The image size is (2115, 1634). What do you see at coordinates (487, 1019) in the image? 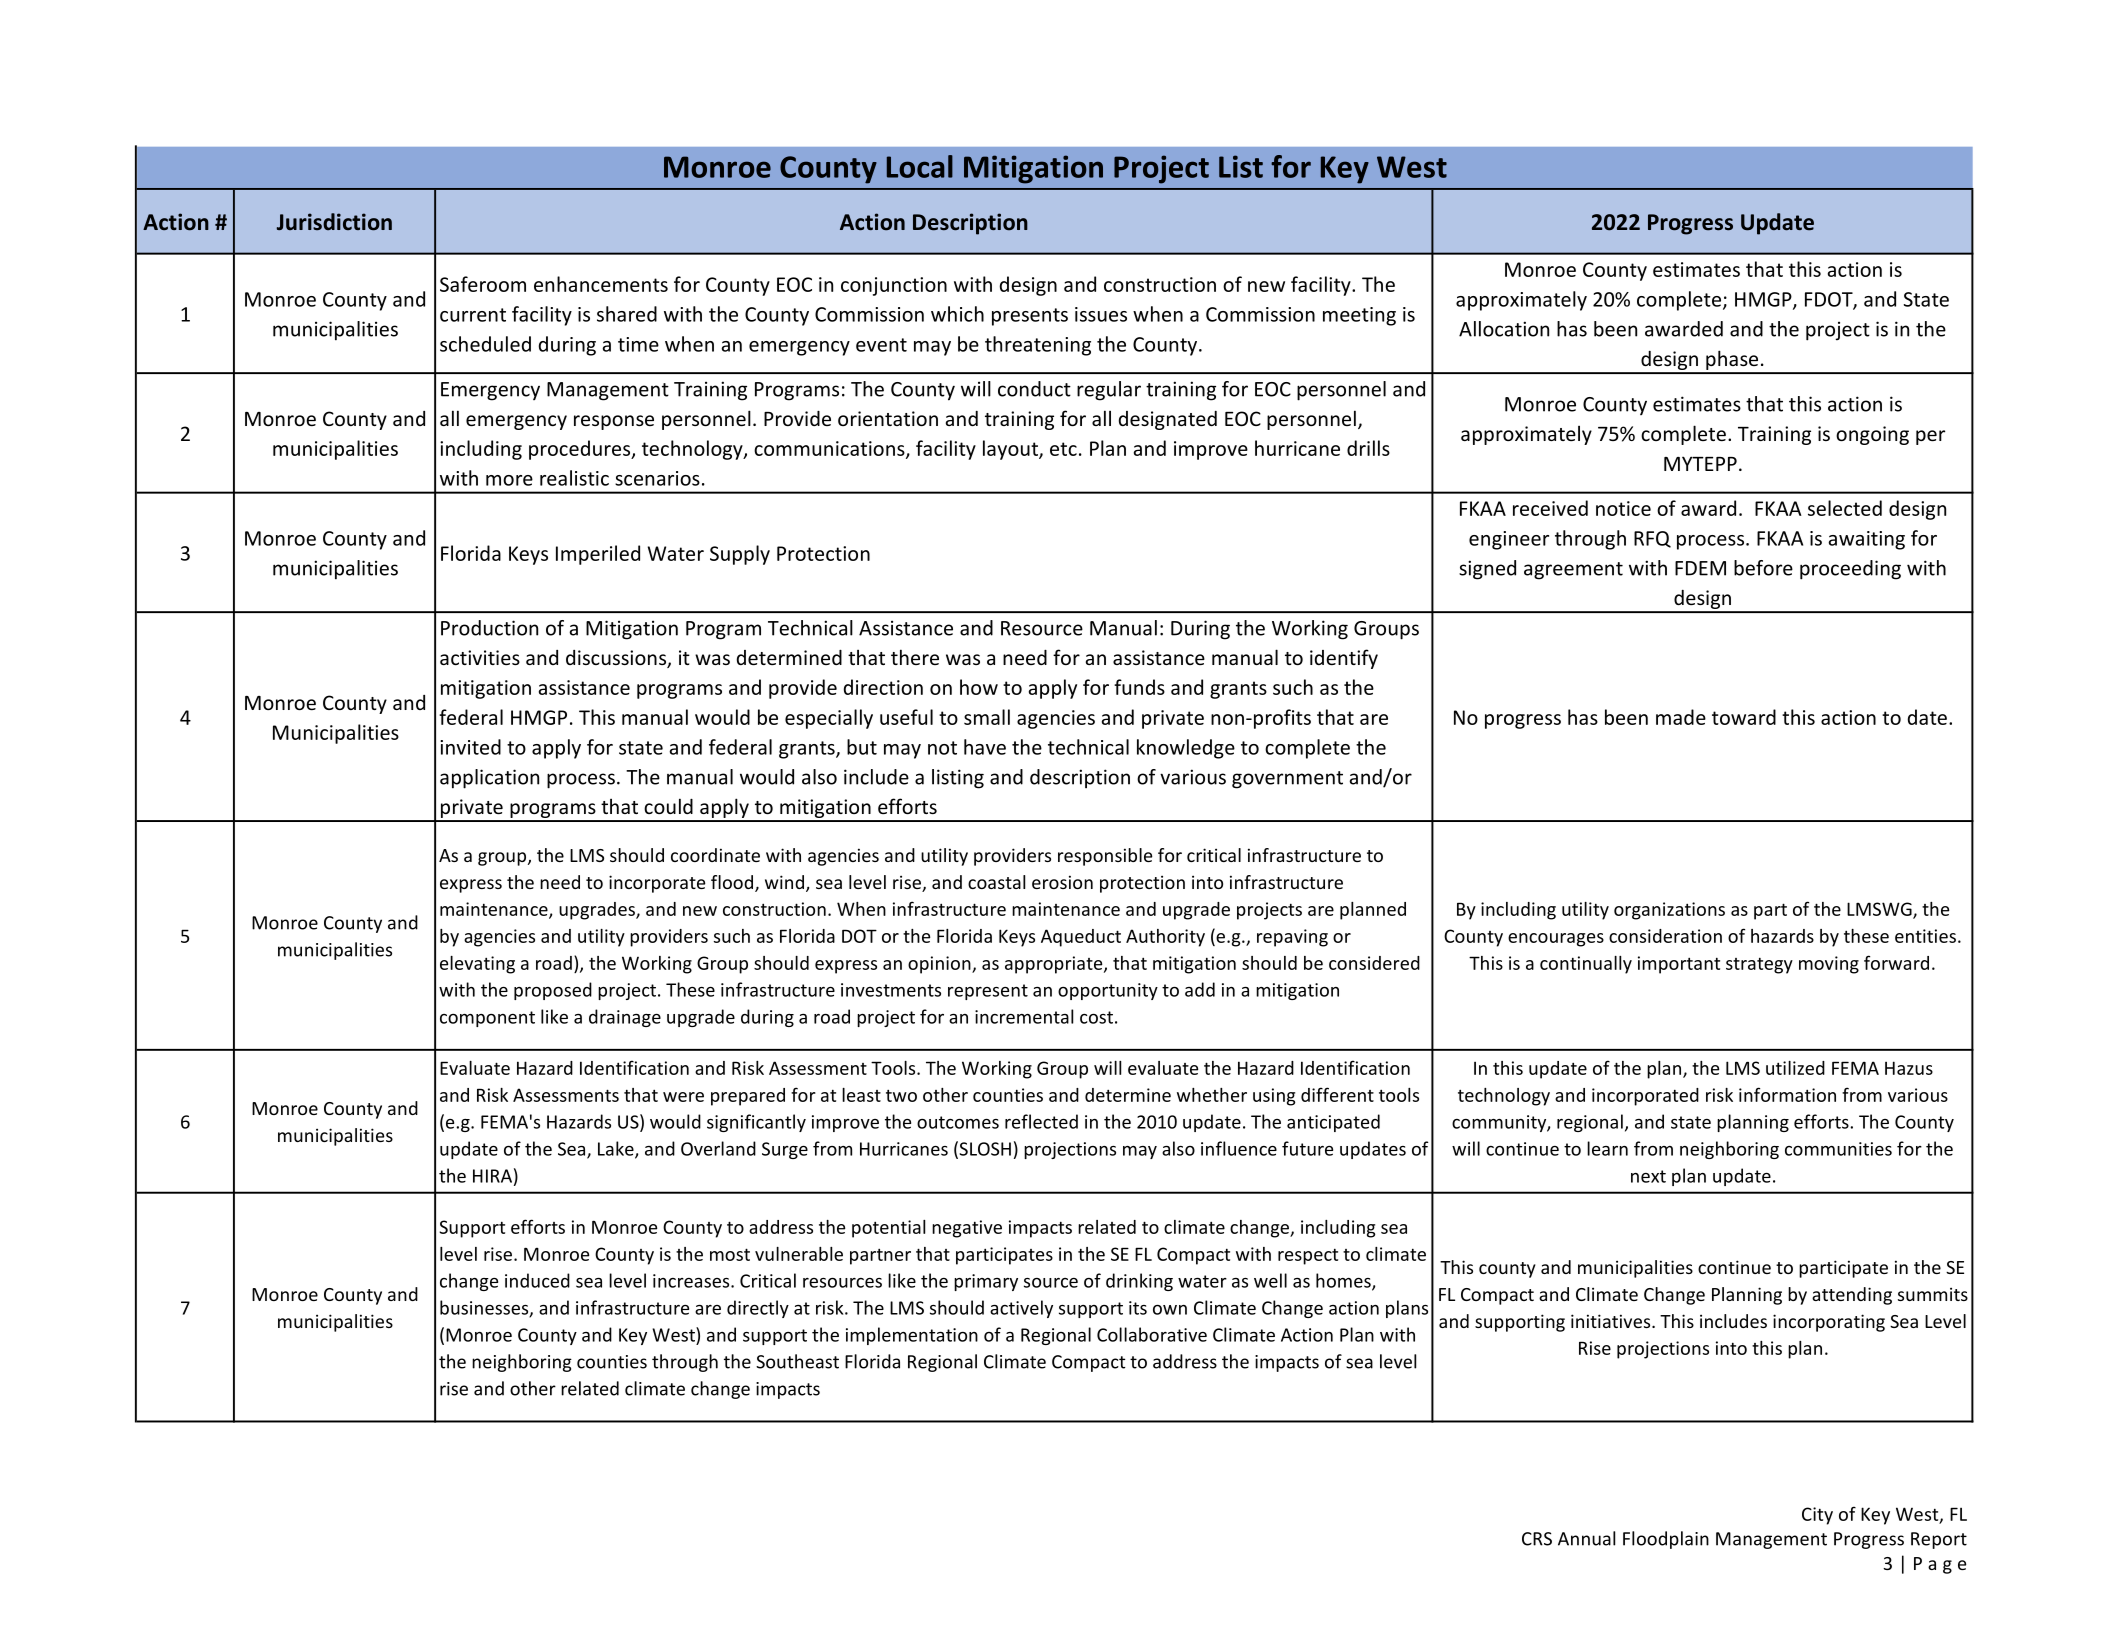
I see `component` at bounding box center [487, 1019].
